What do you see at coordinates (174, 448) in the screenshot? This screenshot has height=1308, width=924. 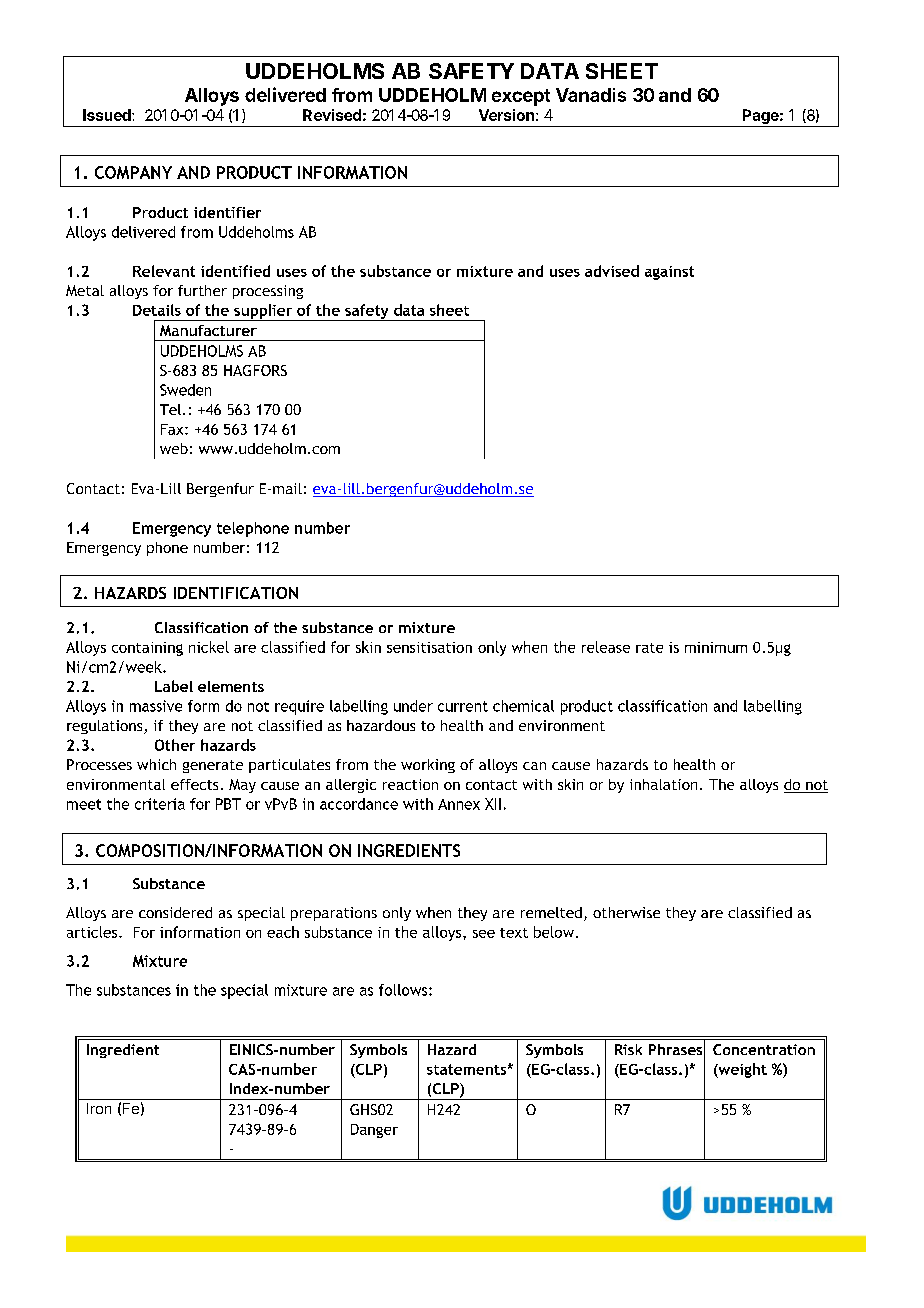 I see `web` at bounding box center [174, 448].
